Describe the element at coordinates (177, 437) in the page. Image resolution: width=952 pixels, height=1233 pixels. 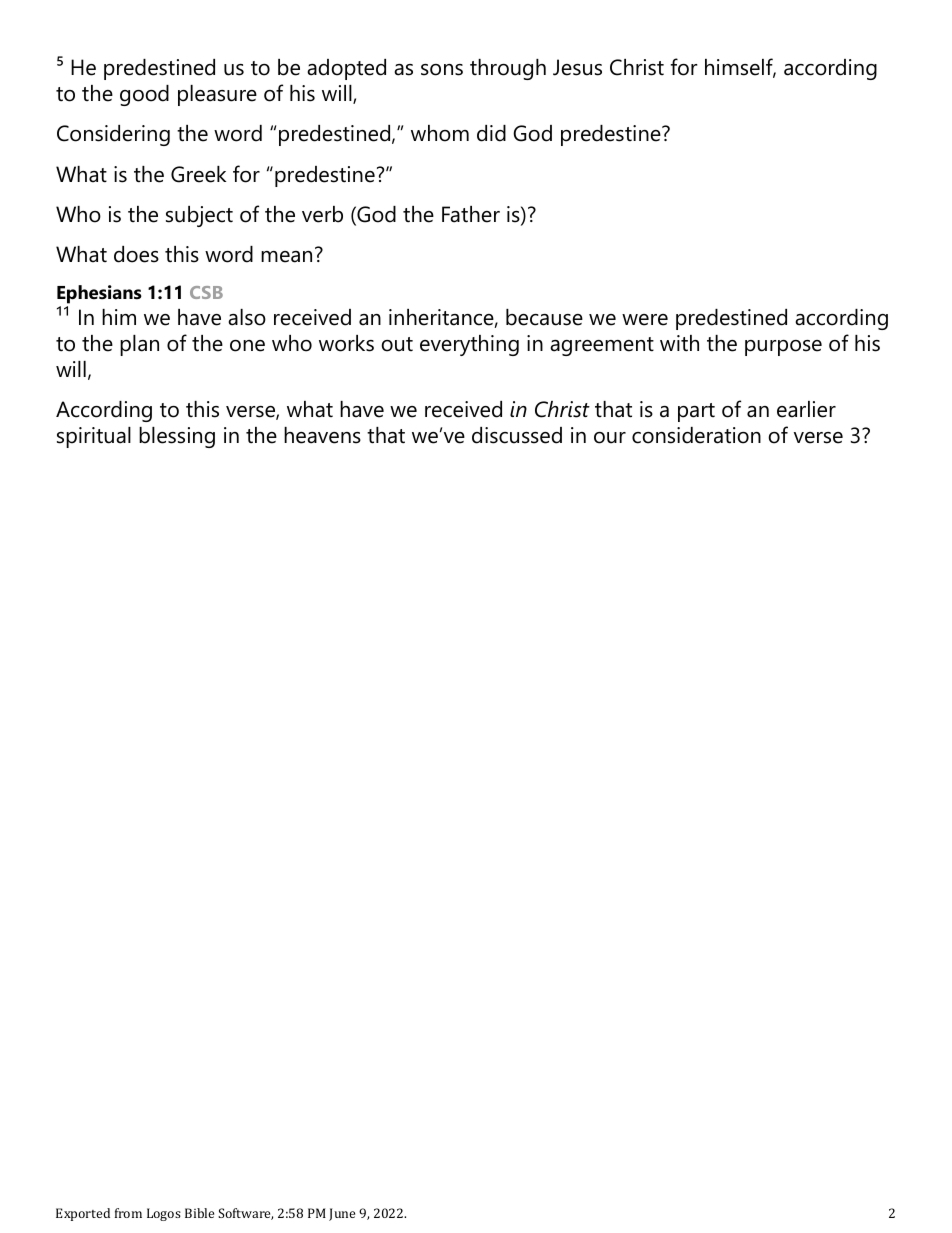
I see `blessing` at that location.
